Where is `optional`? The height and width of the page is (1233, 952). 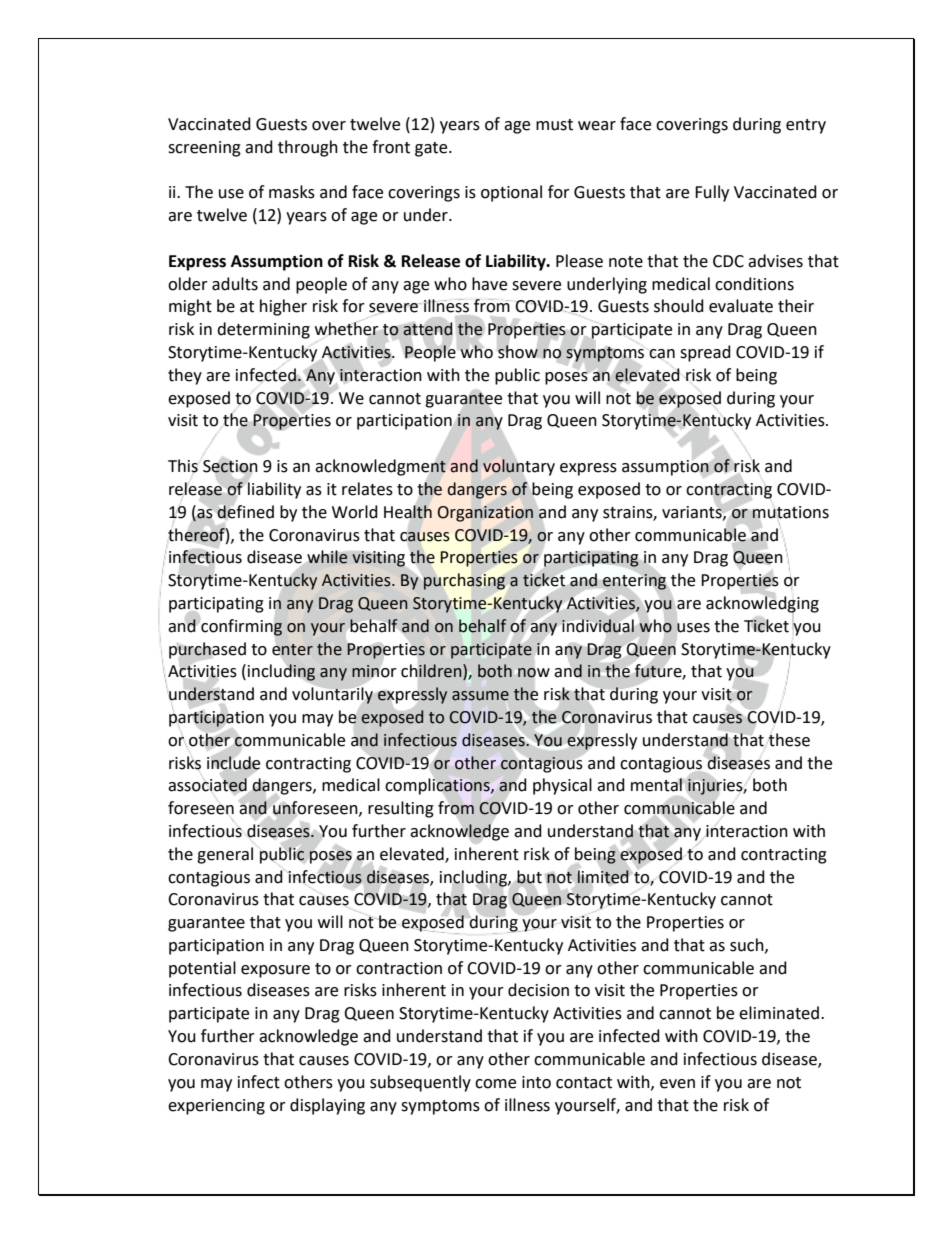 optional is located at coordinates (511, 193).
